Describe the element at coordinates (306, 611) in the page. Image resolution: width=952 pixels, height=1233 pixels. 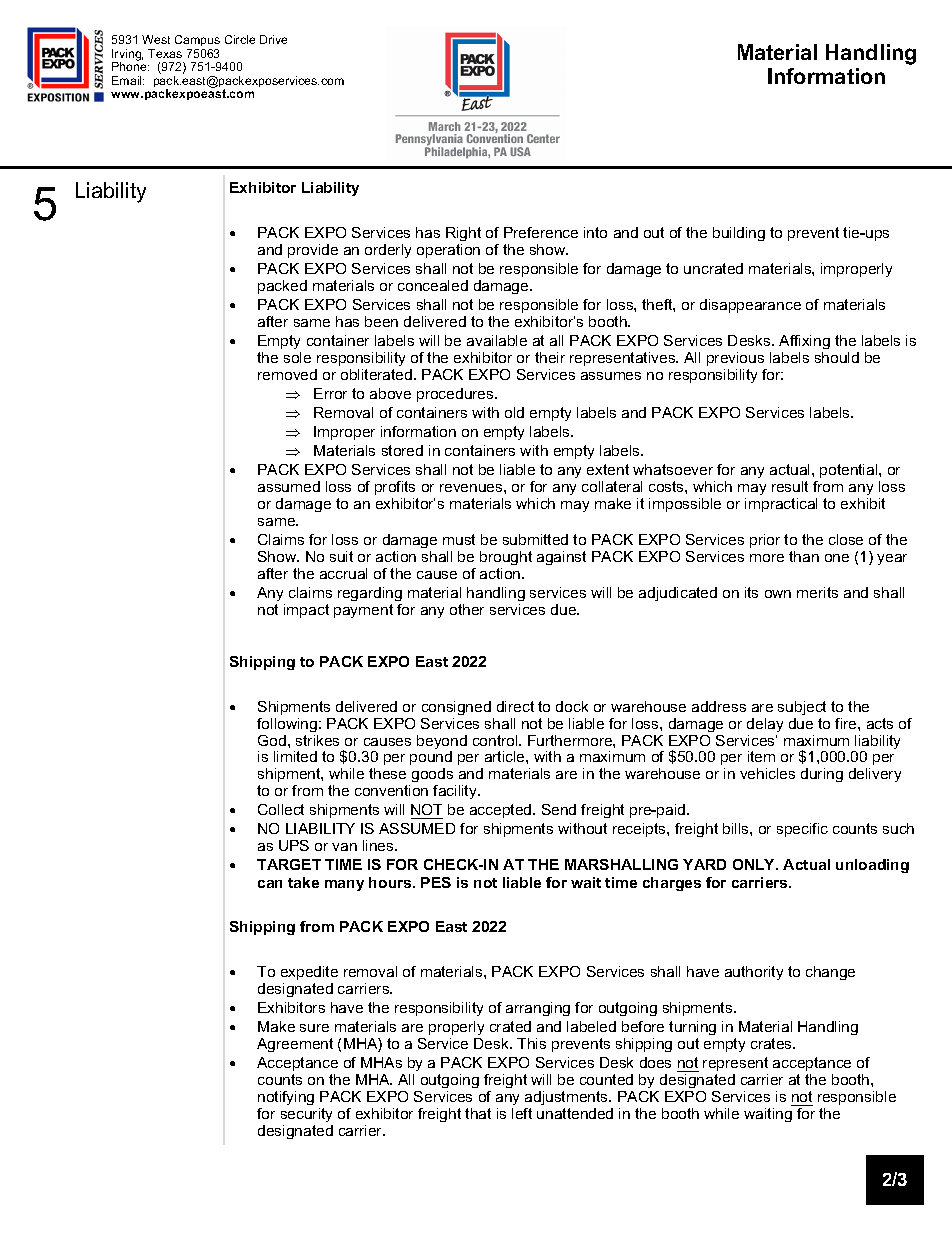
I see `impact` at that location.
